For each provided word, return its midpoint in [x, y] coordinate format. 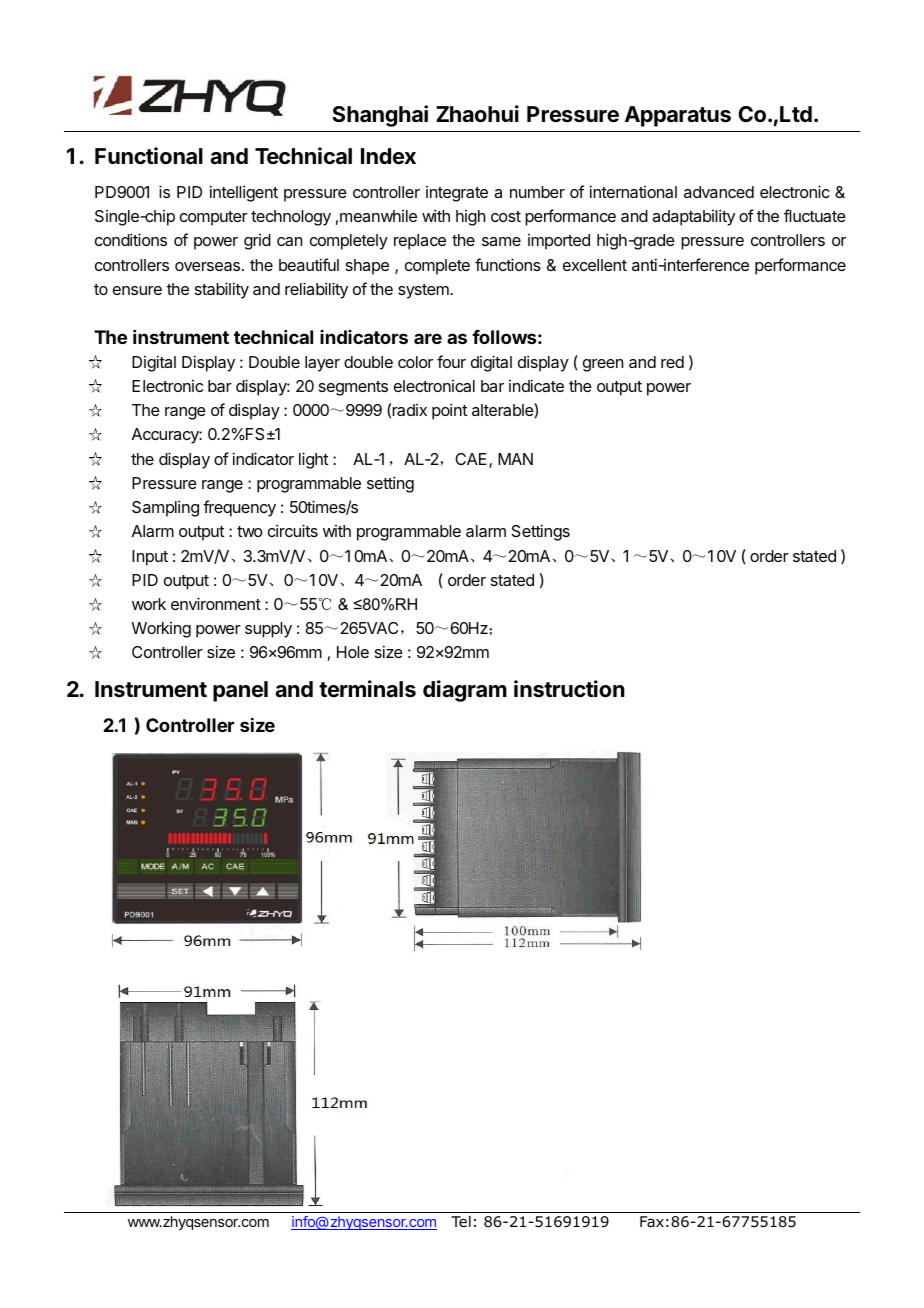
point [449, 411]
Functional [149, 156]
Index [388, 156]
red [672, 362]
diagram [465, 691]
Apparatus [678, 116]
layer [322, 364]
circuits [293, 530]
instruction [569, 689]
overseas [209, 266]
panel [240, 691]
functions [508, 264]
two [250, 531]
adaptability [693, 217]
